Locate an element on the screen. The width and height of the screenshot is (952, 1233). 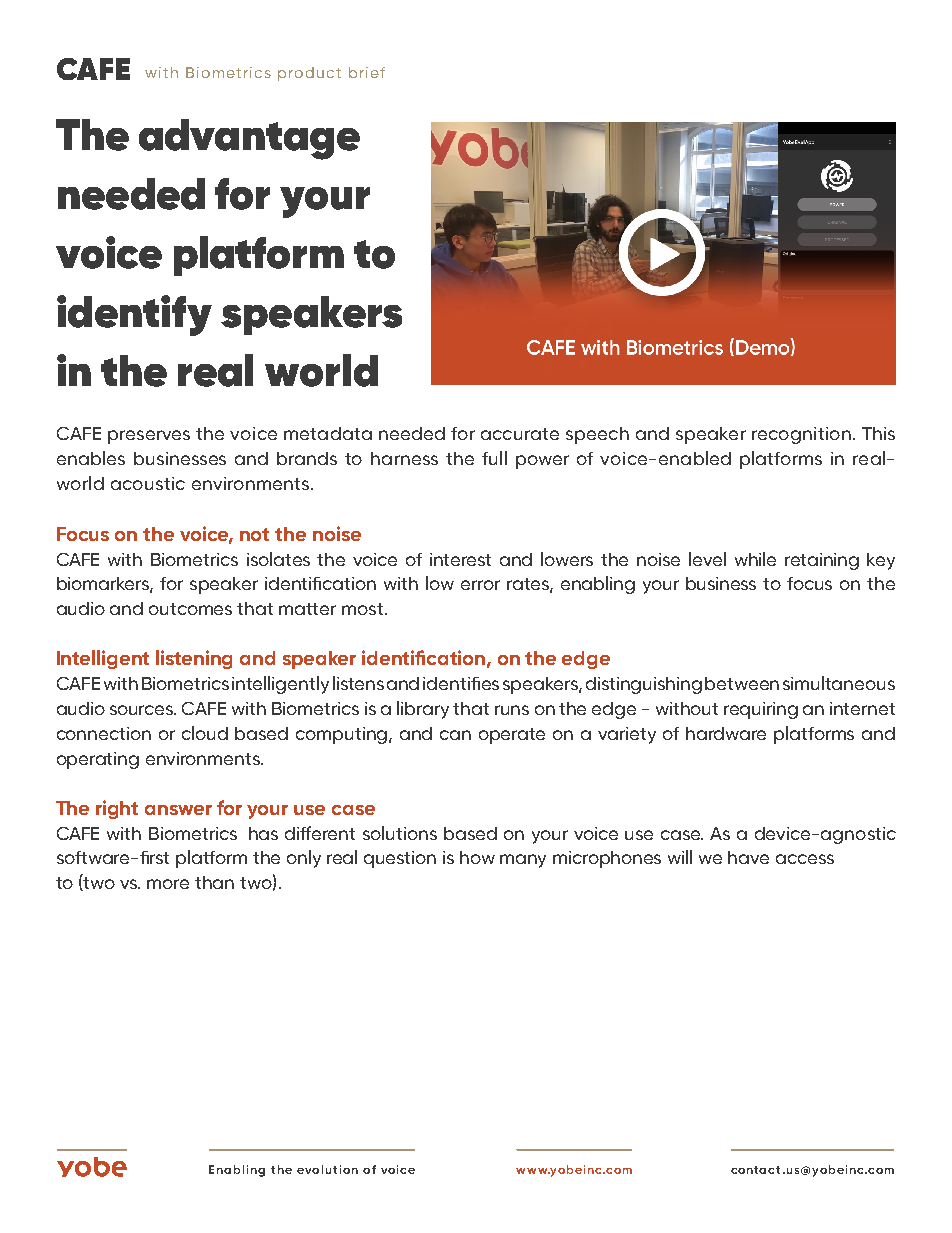
advantage is located at coordinates (249, 139).
